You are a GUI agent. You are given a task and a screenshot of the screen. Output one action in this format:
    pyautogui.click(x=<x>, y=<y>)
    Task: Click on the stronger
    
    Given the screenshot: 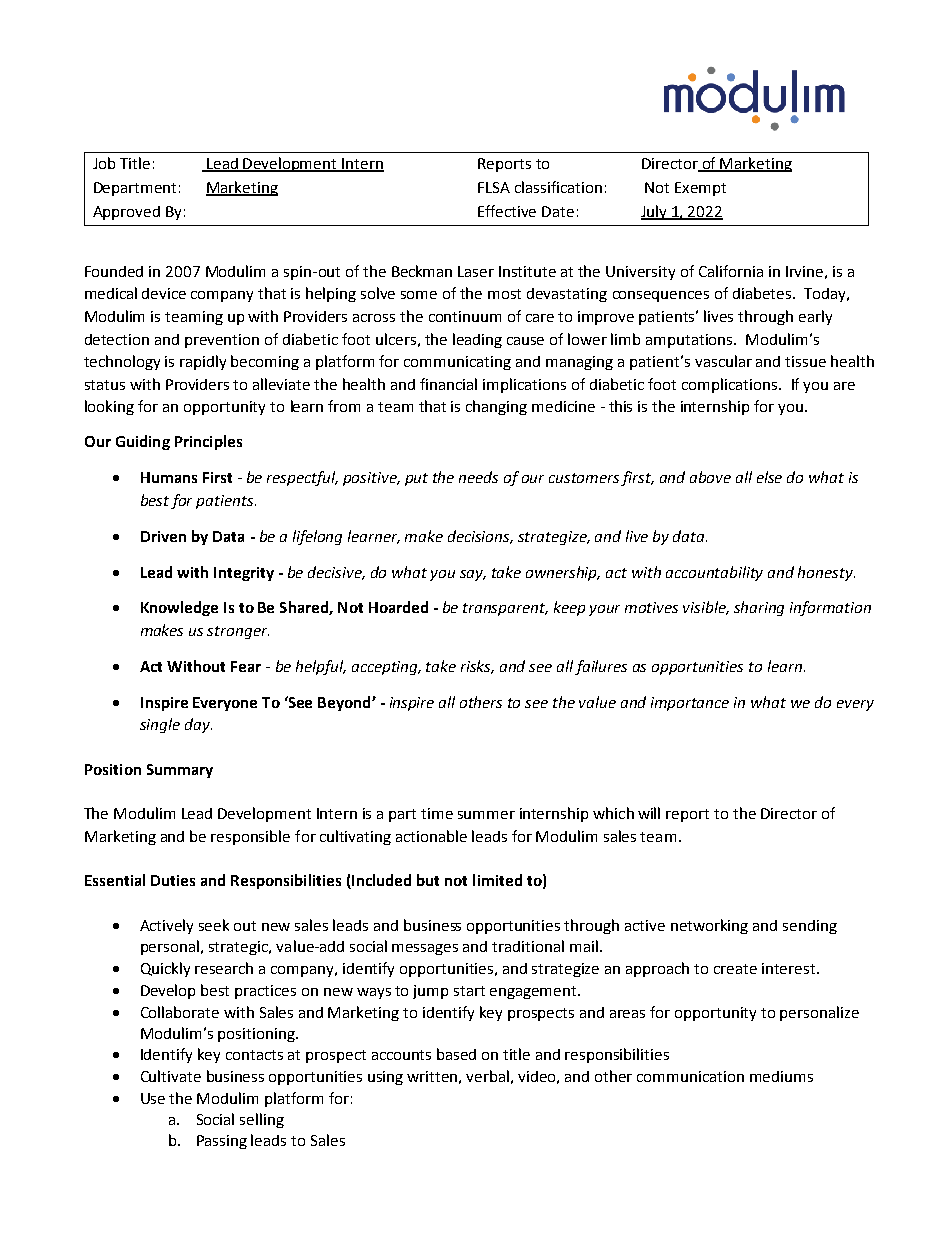 What is the action you would take?
    pyautogui.click(x=238, y=632)
